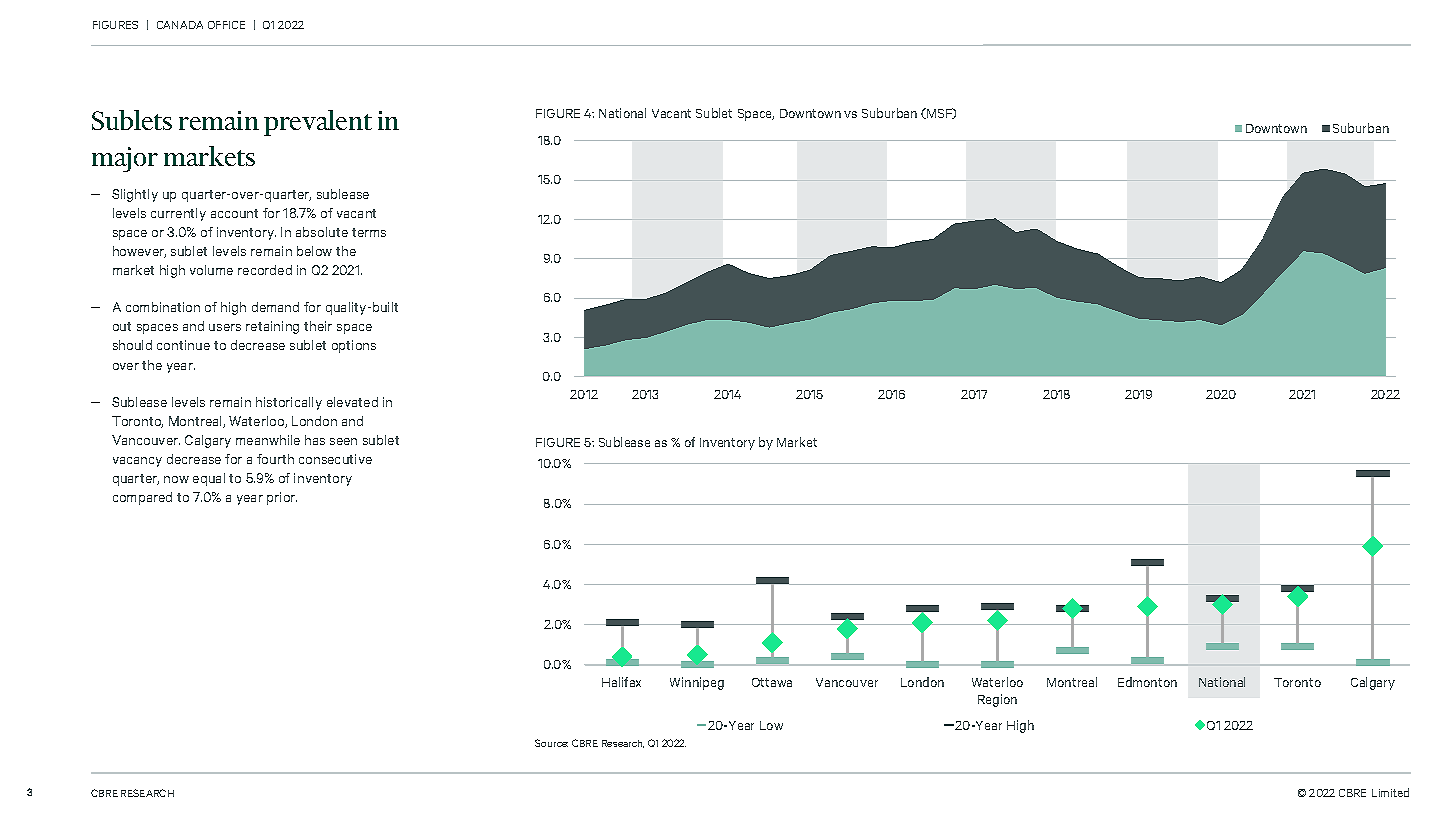  Describe the element at coordinates (226, 25) in the document. I see `OFFICE` at that location.
